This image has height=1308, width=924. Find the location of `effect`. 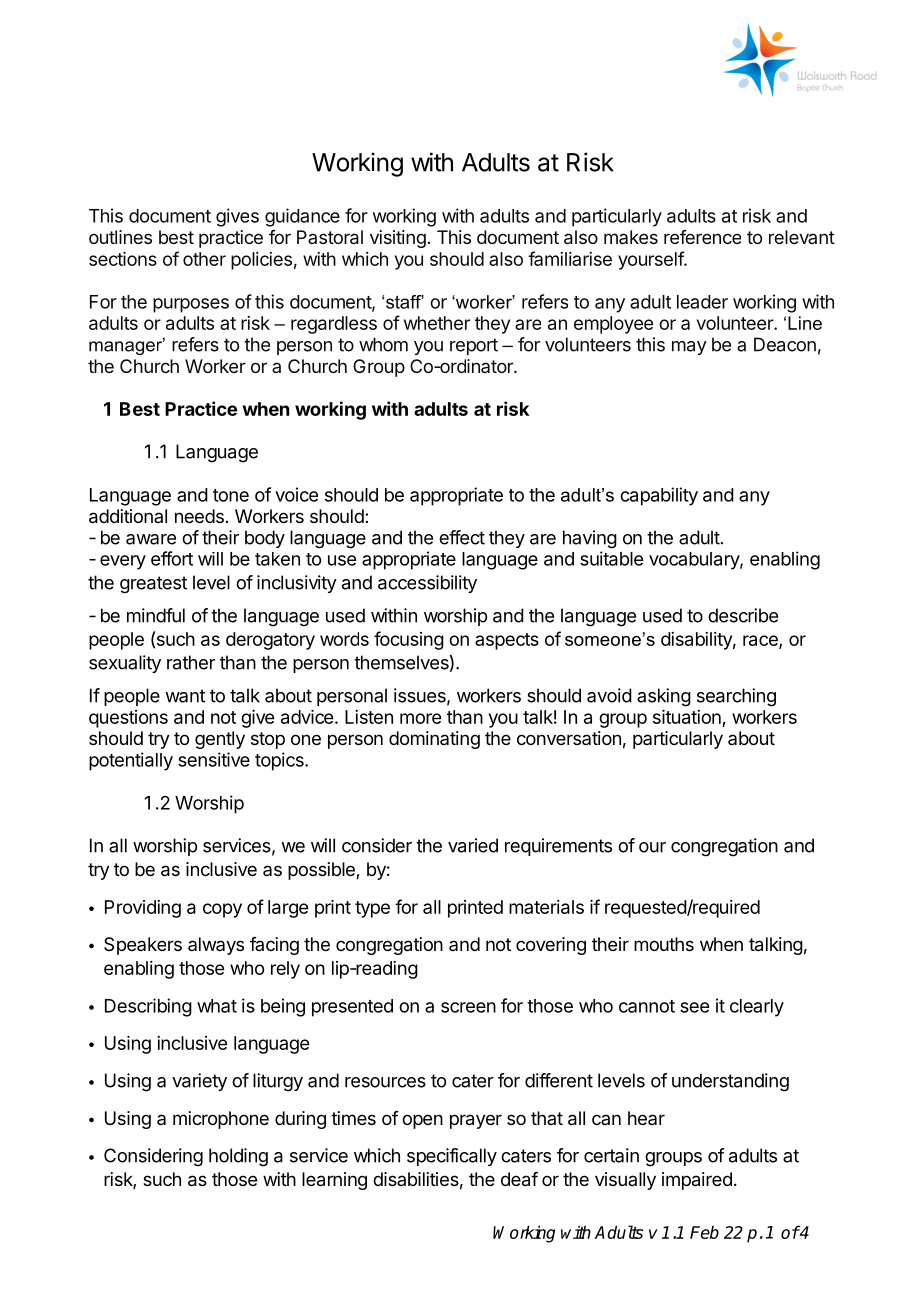

effect is located at coordinates (462, 537).
